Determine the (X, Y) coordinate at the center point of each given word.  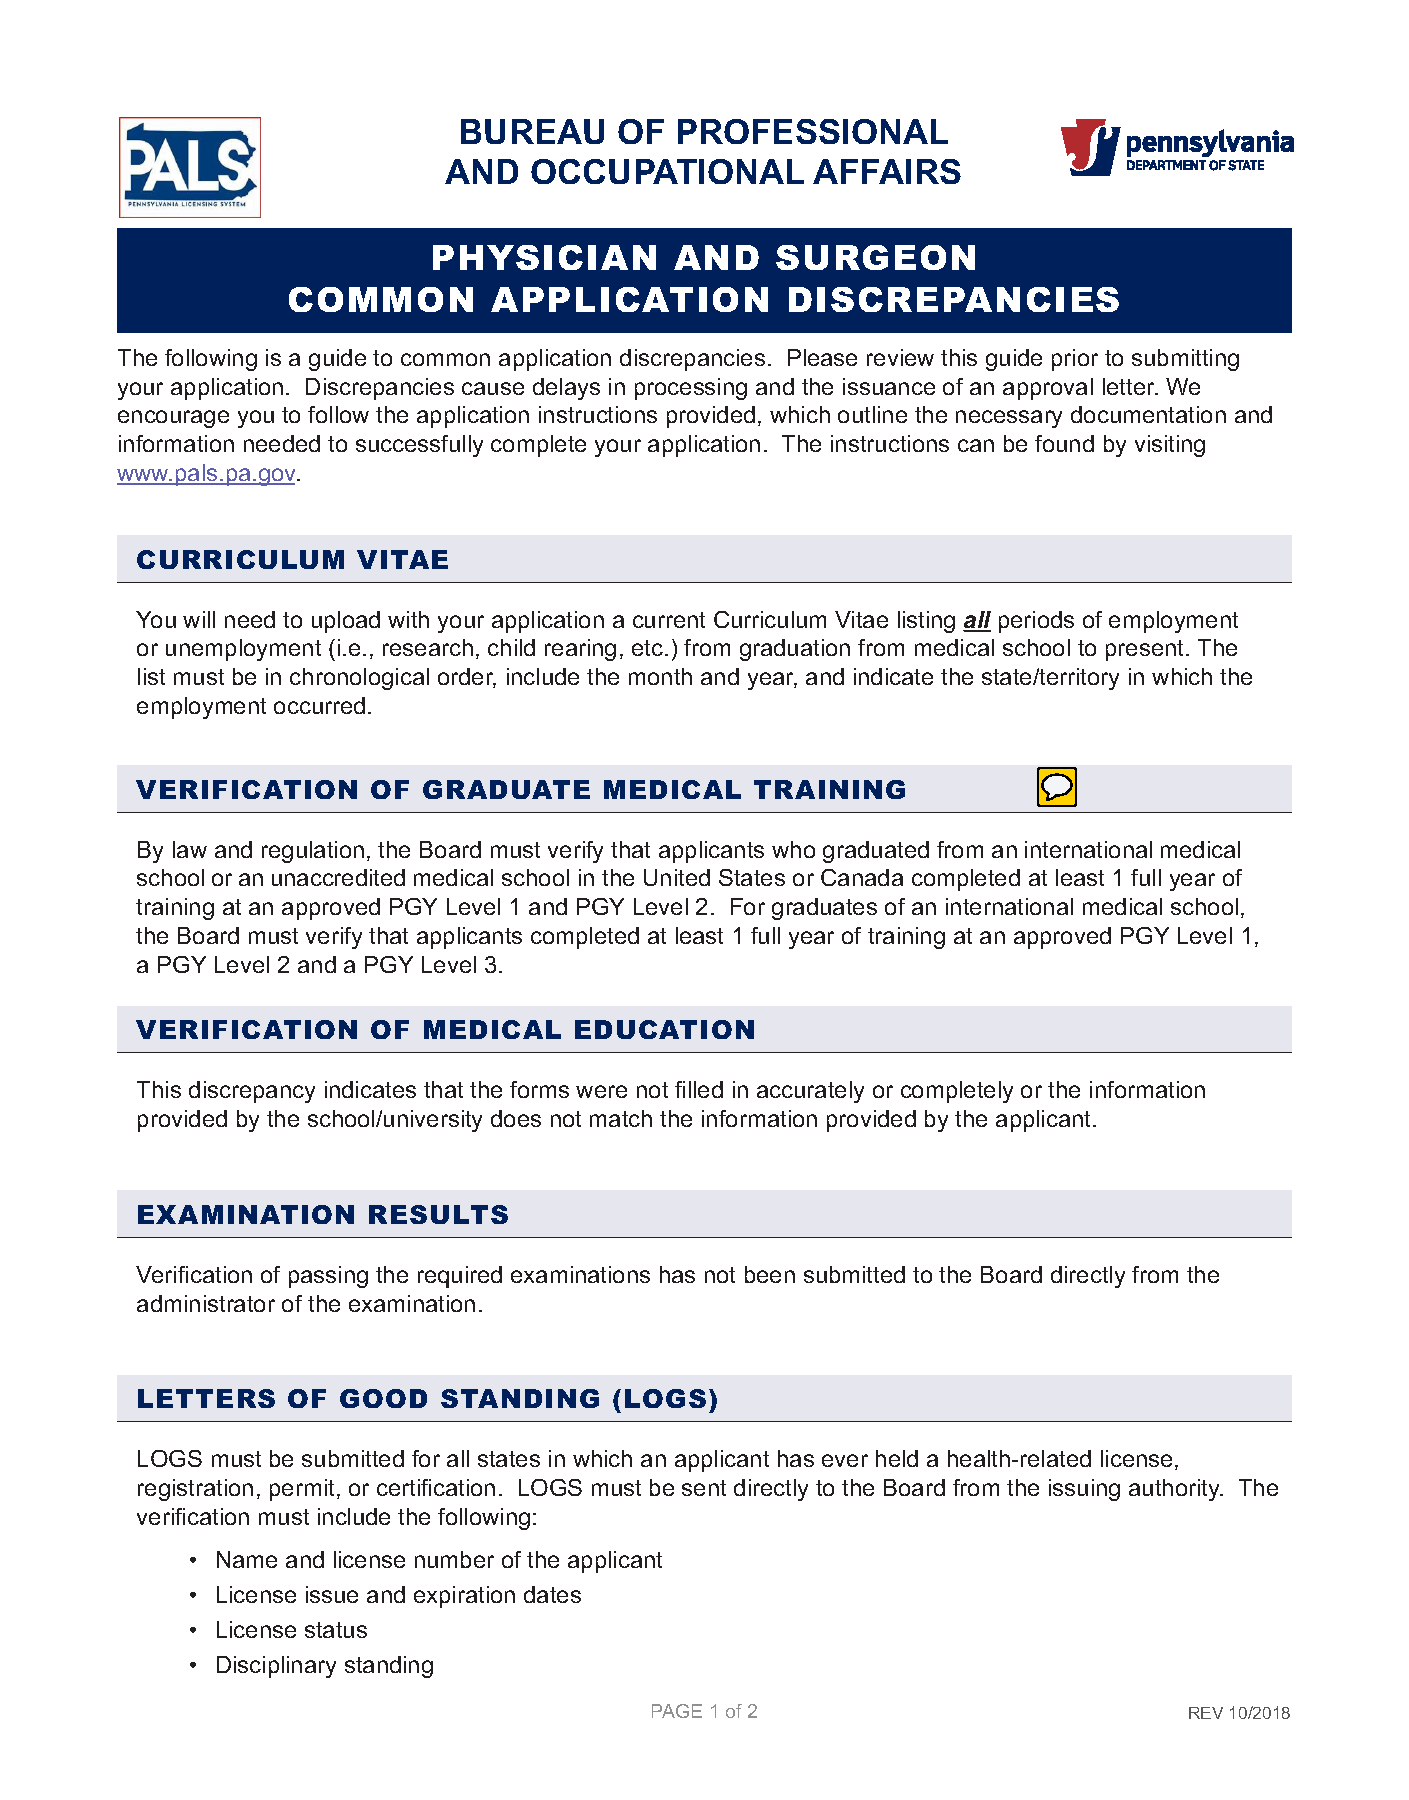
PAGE (677, 1711)
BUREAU (532, 131)
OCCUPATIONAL (667, 171)
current (669, 620)
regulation (313, 852)
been (770, 1274)
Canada (862, 877)
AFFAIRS (887, 171)
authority (1176, 1490)
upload (346, 622)
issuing (1084, 1490)
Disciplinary (276, 1667)
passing (328, 1277)
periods (1036, 622)
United (677, 877)
